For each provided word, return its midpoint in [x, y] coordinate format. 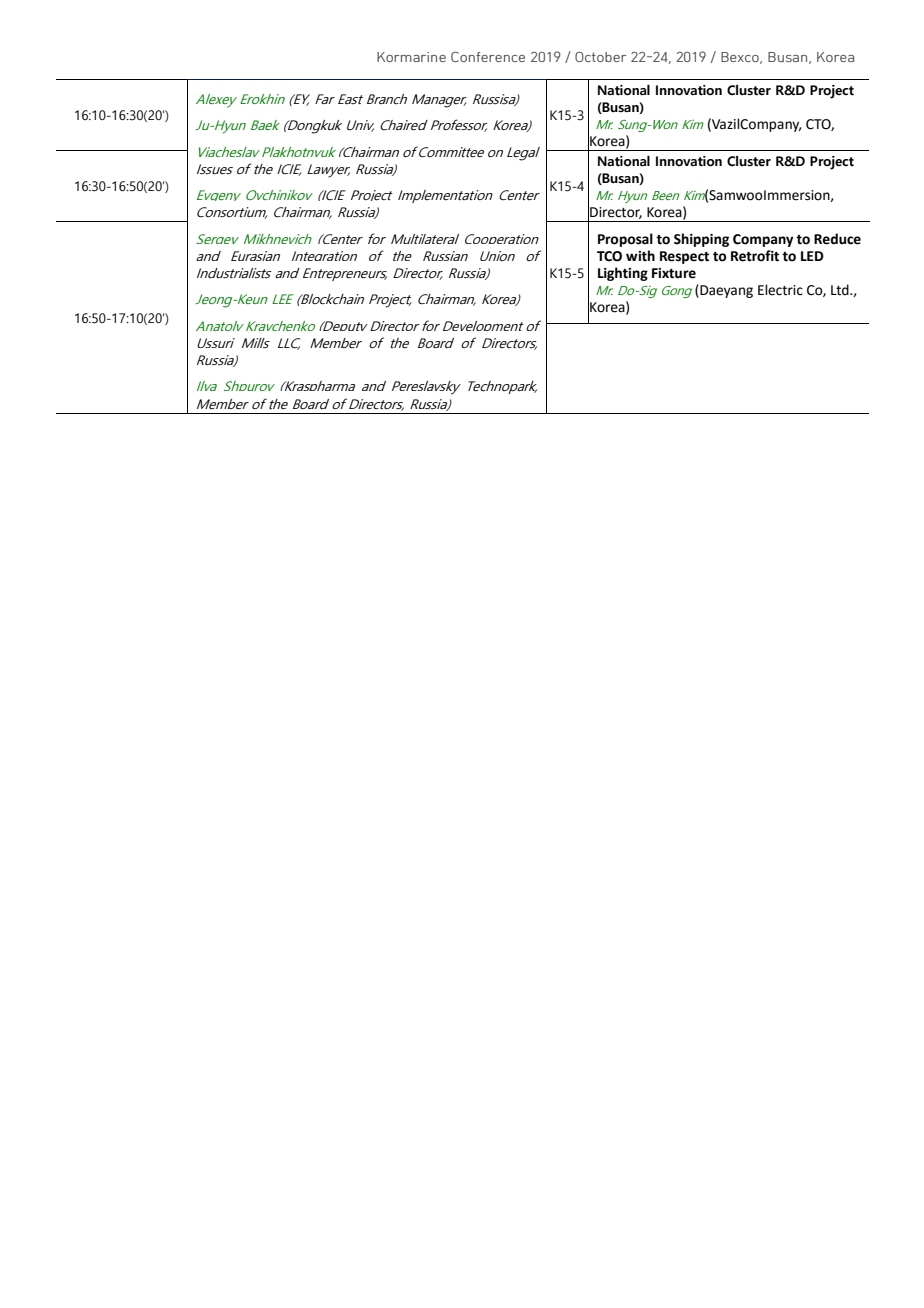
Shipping [701, 240]
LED [812, 256]
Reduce [837, 239]
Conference [488, 56]
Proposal [625, 240]
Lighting [623, 274]
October [600, 57]
